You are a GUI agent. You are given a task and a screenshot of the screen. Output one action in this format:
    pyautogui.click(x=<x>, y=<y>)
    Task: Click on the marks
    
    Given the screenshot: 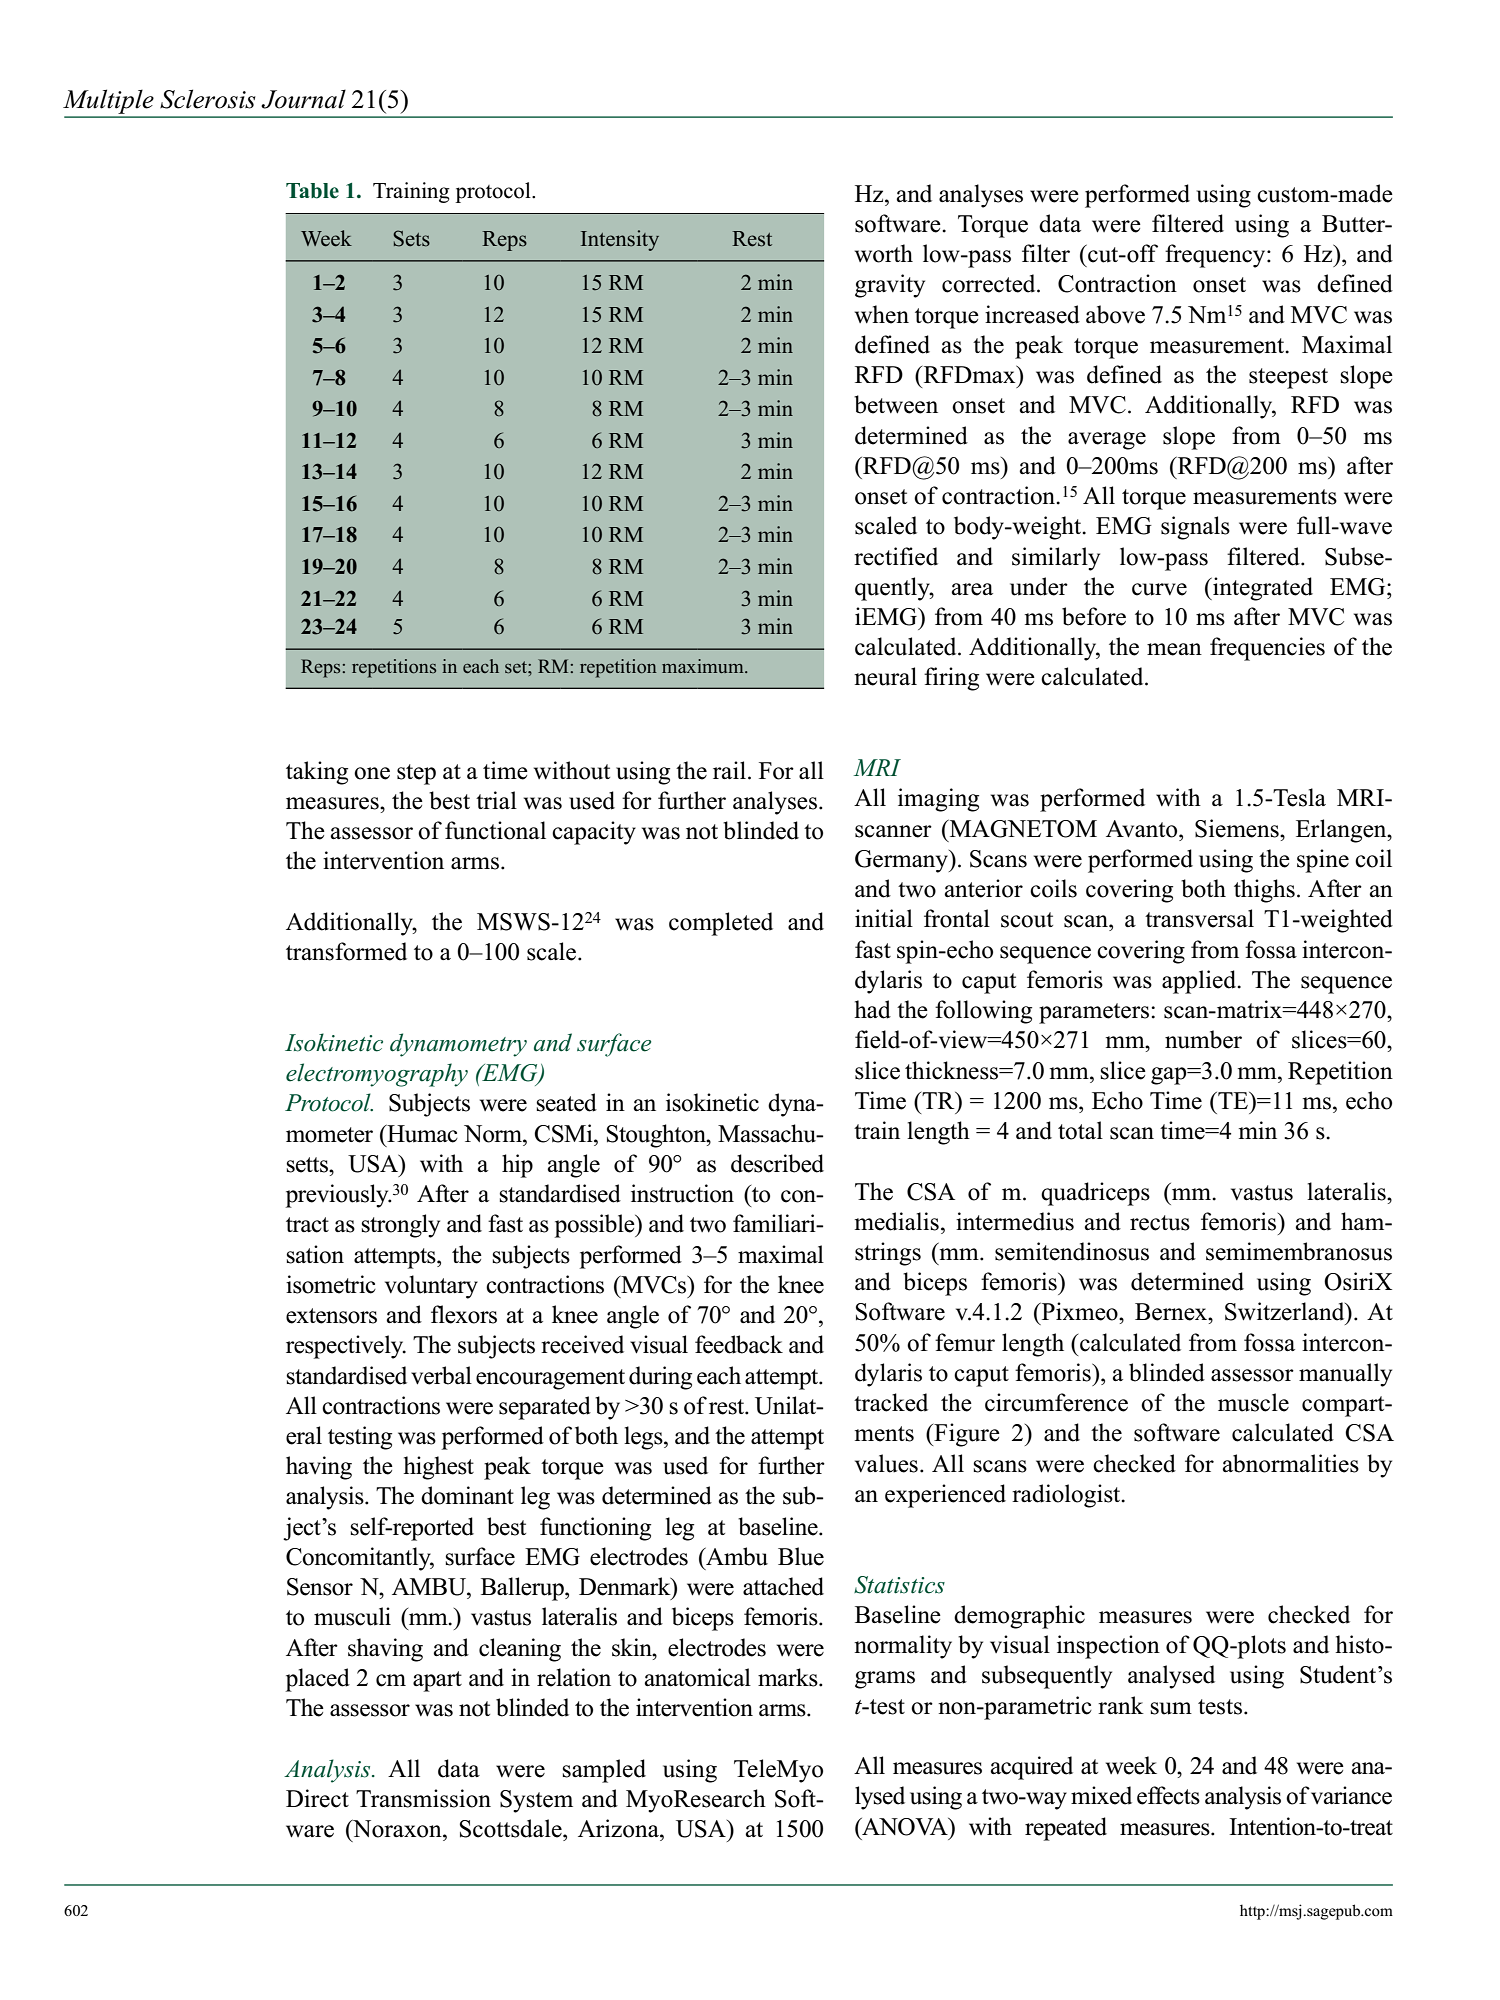 What is the action you would take?
    pyautogui.click(x=789, y=1677)
